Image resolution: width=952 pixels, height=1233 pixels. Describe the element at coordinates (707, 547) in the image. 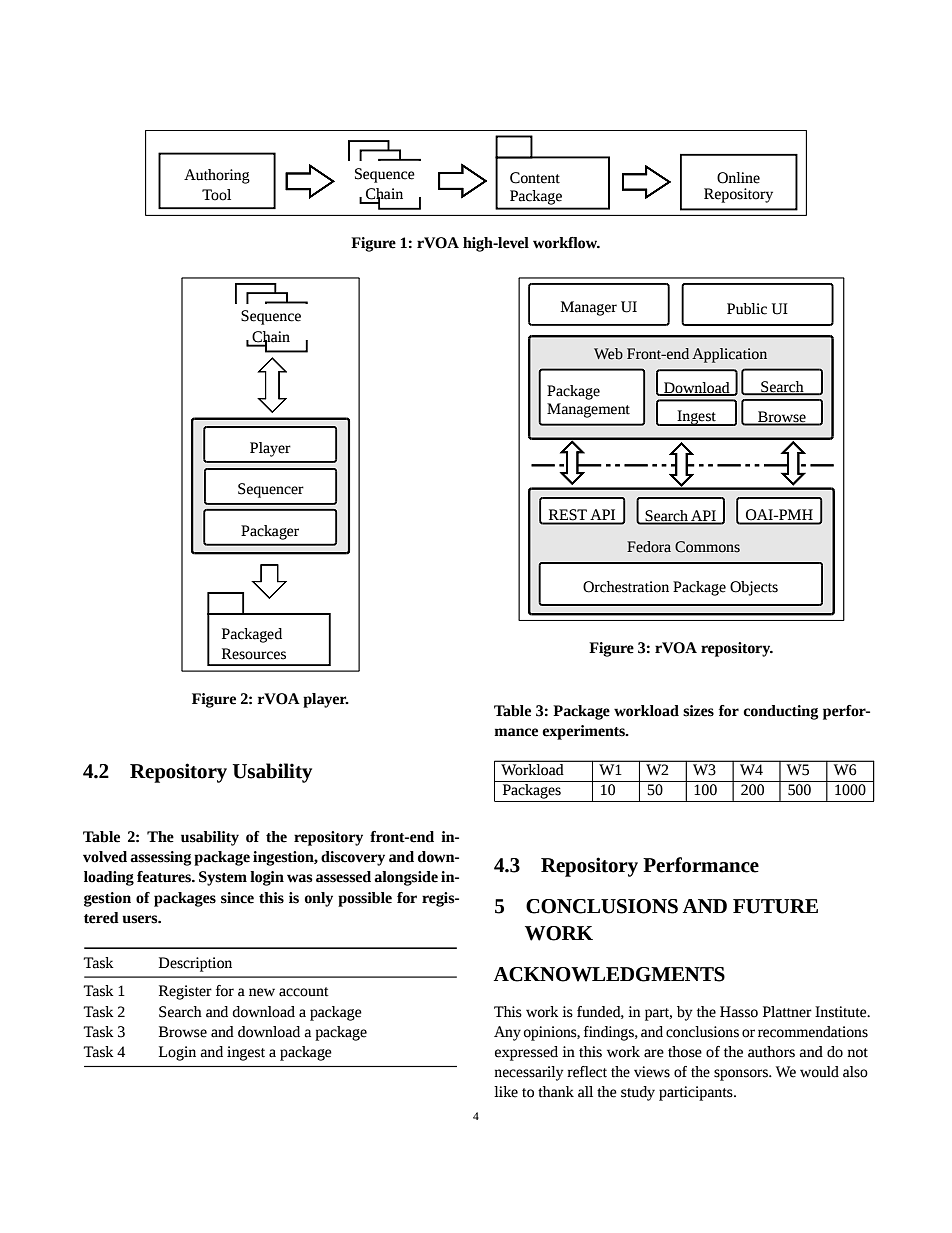

I see `Commons` at that location.
